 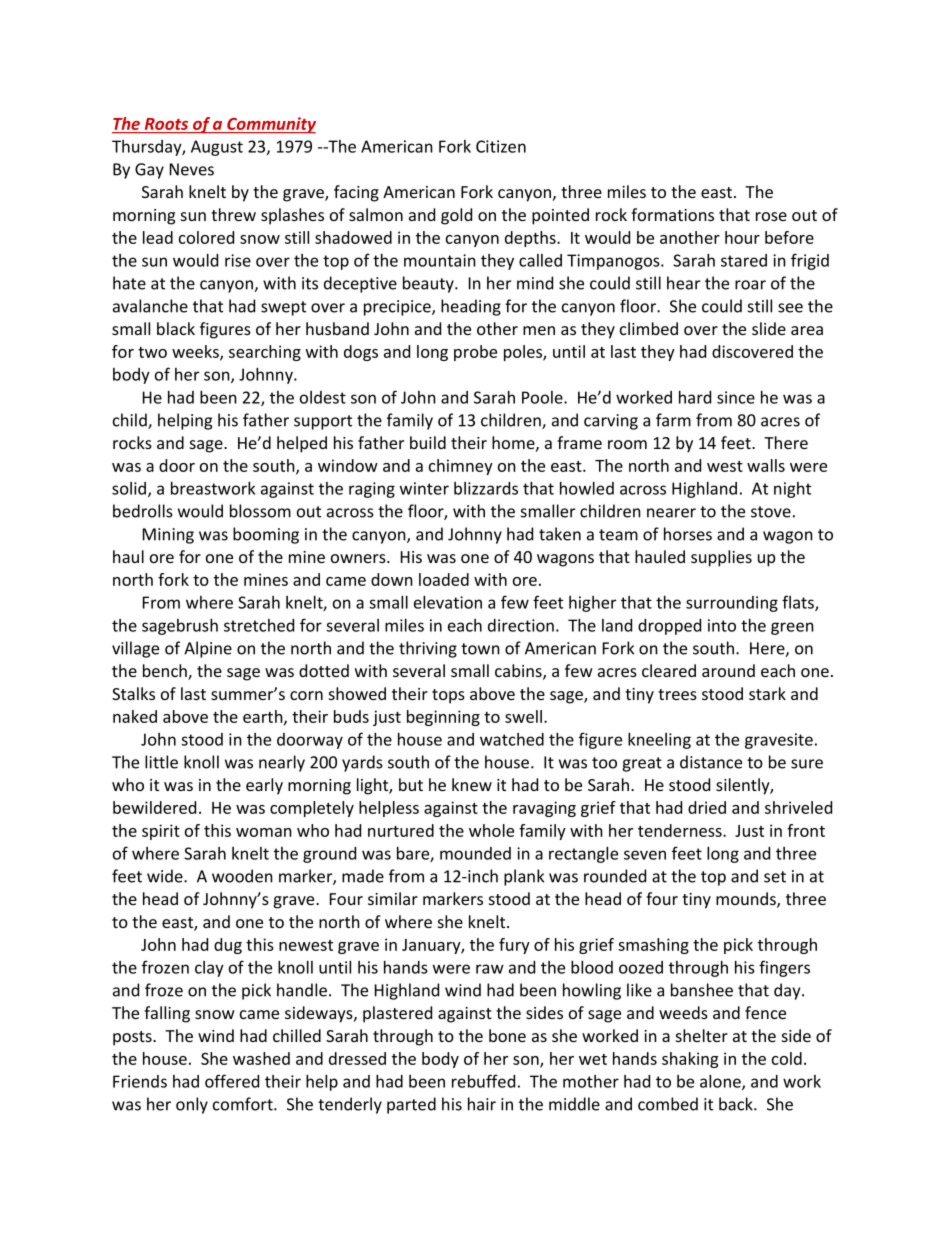 I want to click on rose, so click(x=771, y=216).
